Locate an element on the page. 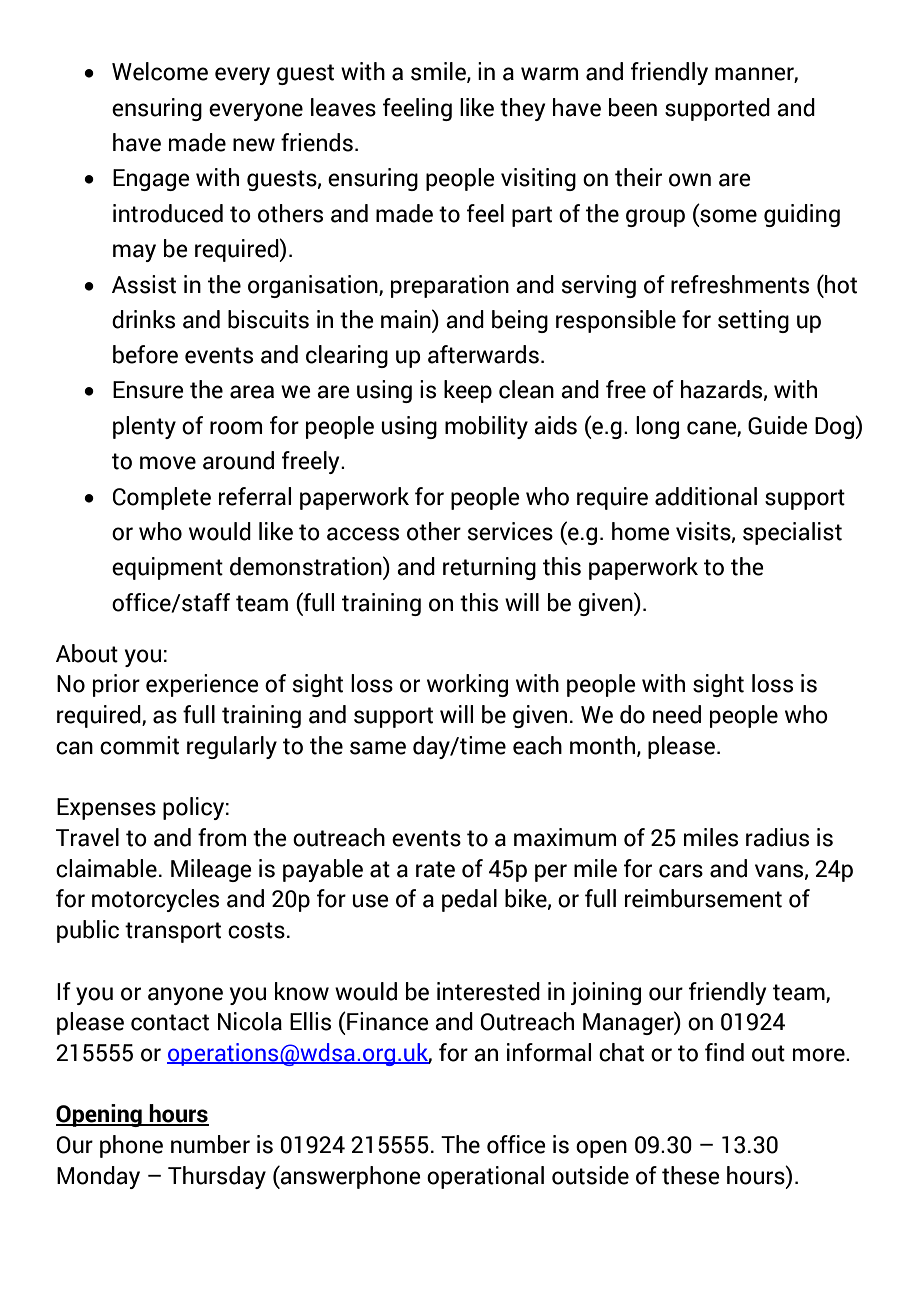 This document has width=924, height=1308. these is located at coordinates (691, 1175).
